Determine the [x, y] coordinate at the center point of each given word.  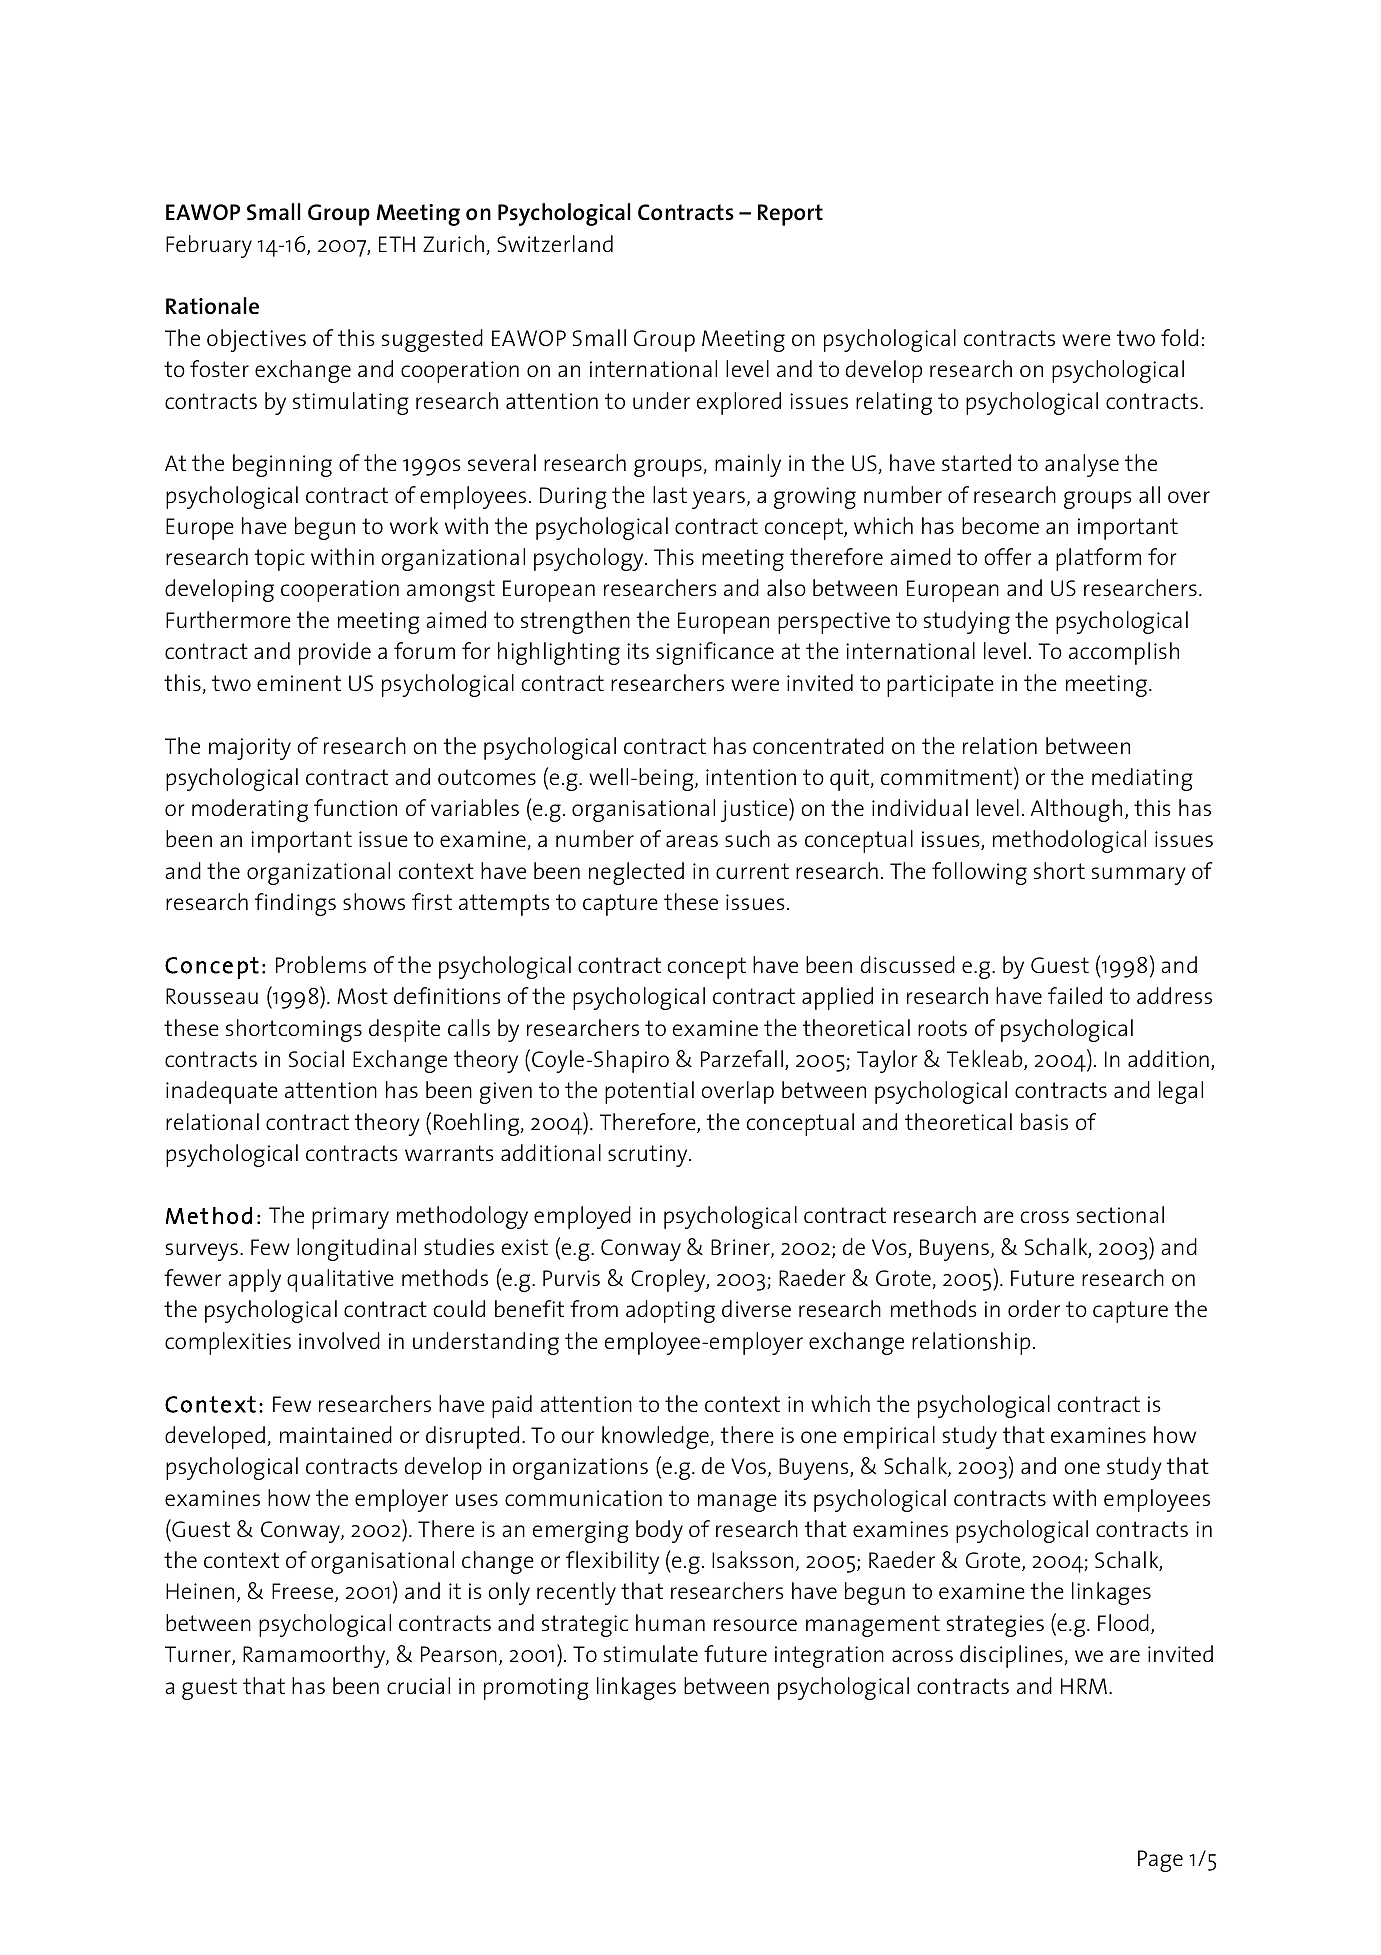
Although [1076, 810]
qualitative [340, 1280]
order [1034, 1308]
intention [751, 777]
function [355, 807]
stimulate [651, 1653]
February [209, 246]
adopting [670, 1311]
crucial [418, 1685]
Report [790, 215]
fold [1179, 337]
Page [1160, 1861]
